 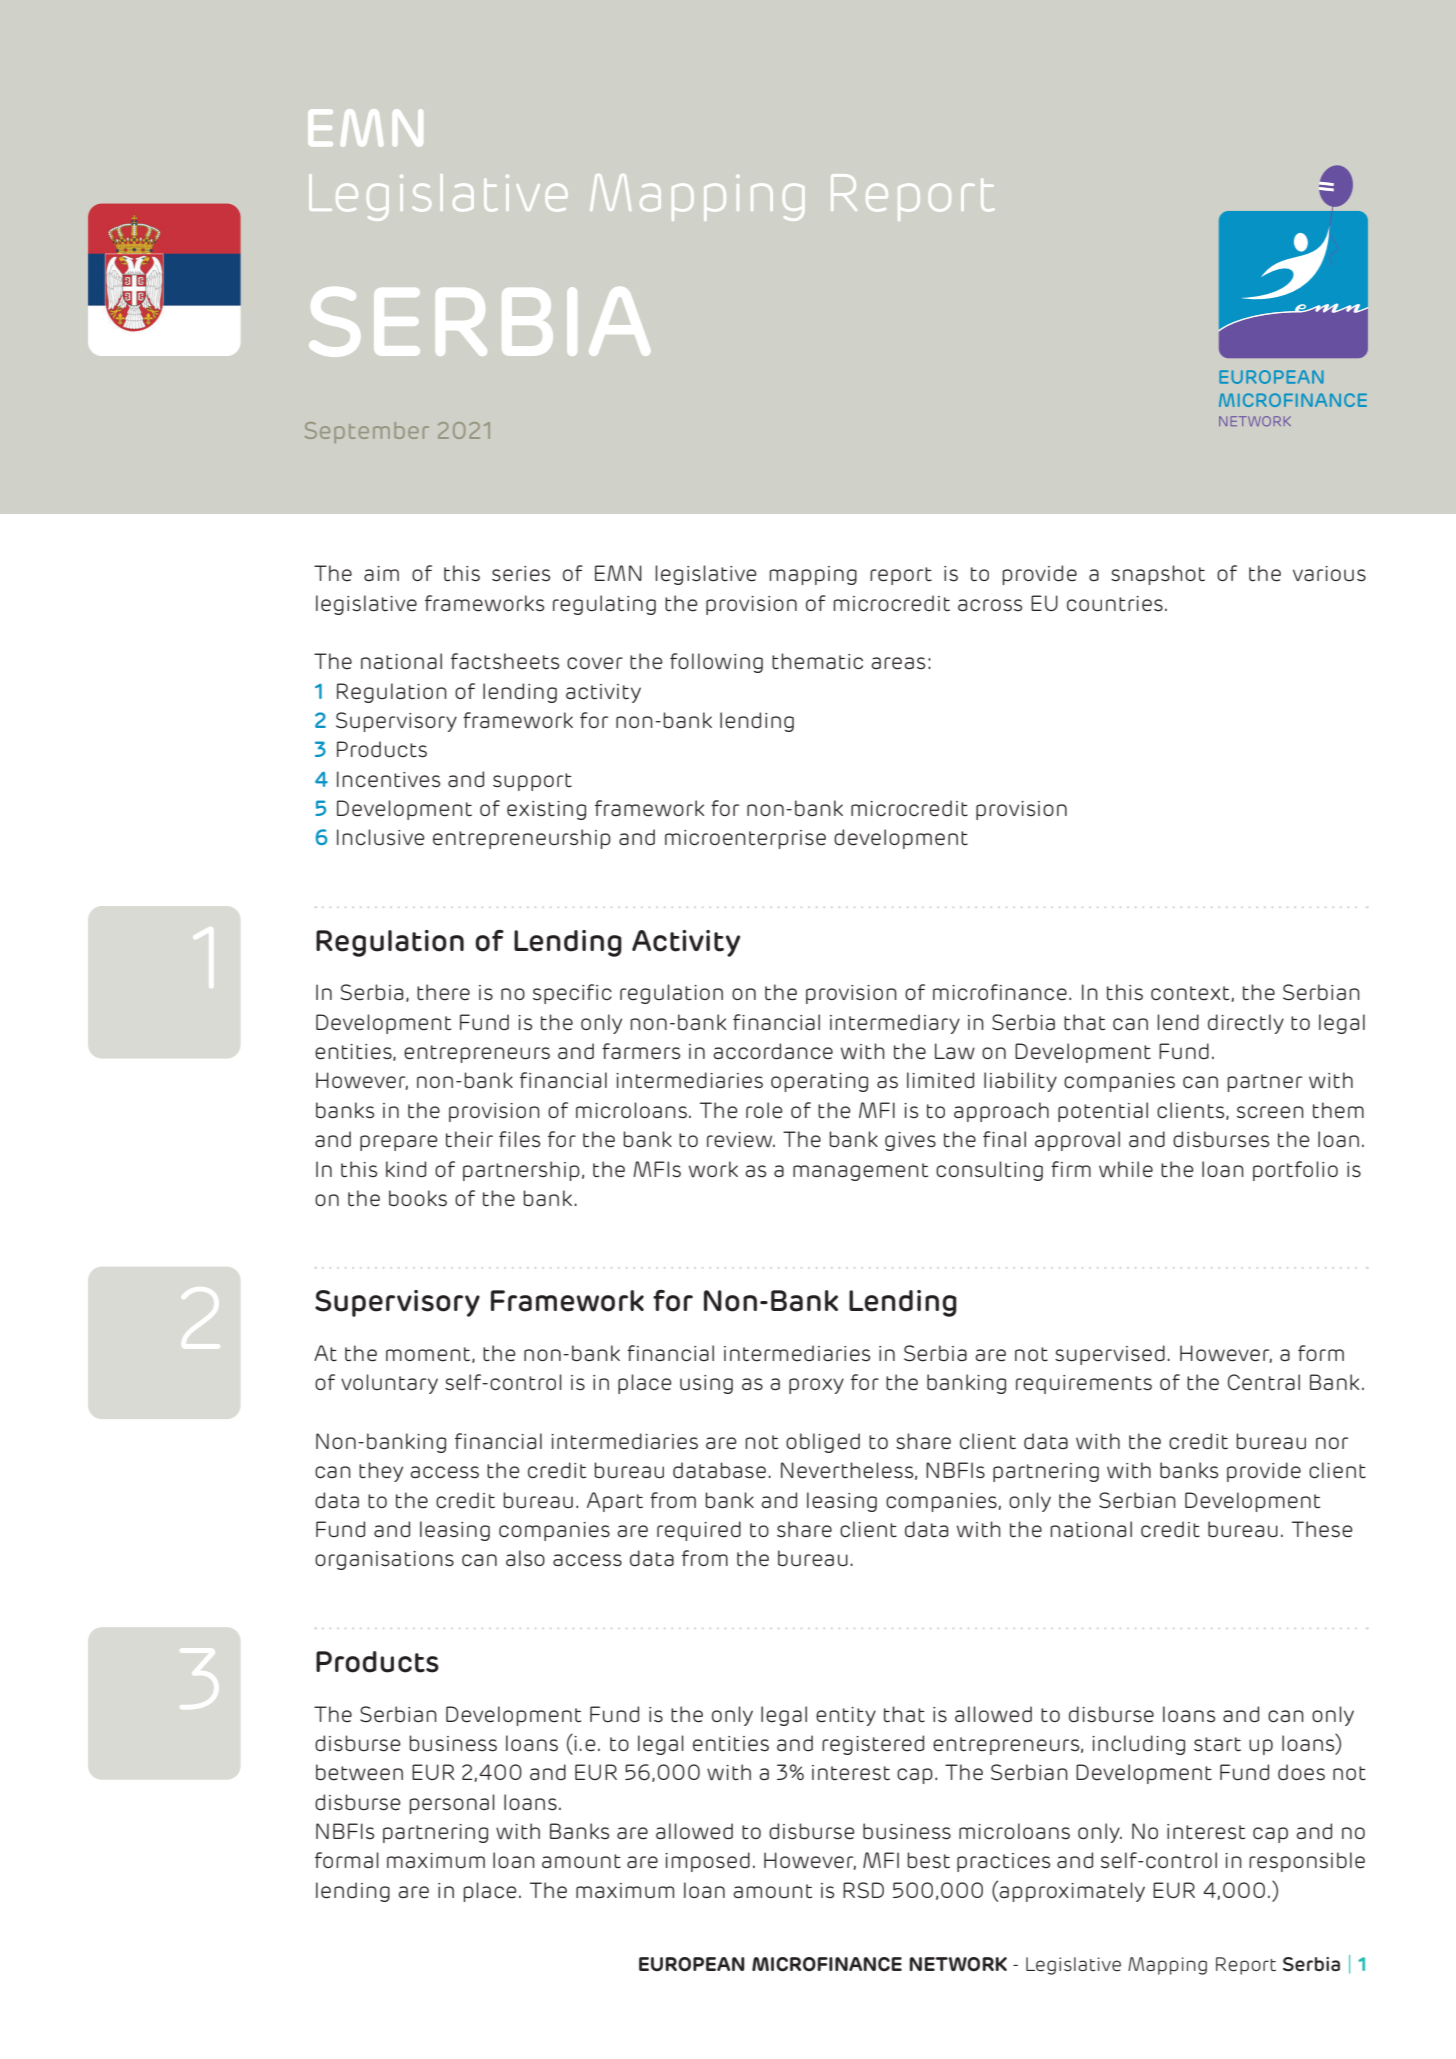 I want to click on across, so click(x=990, y=605).
